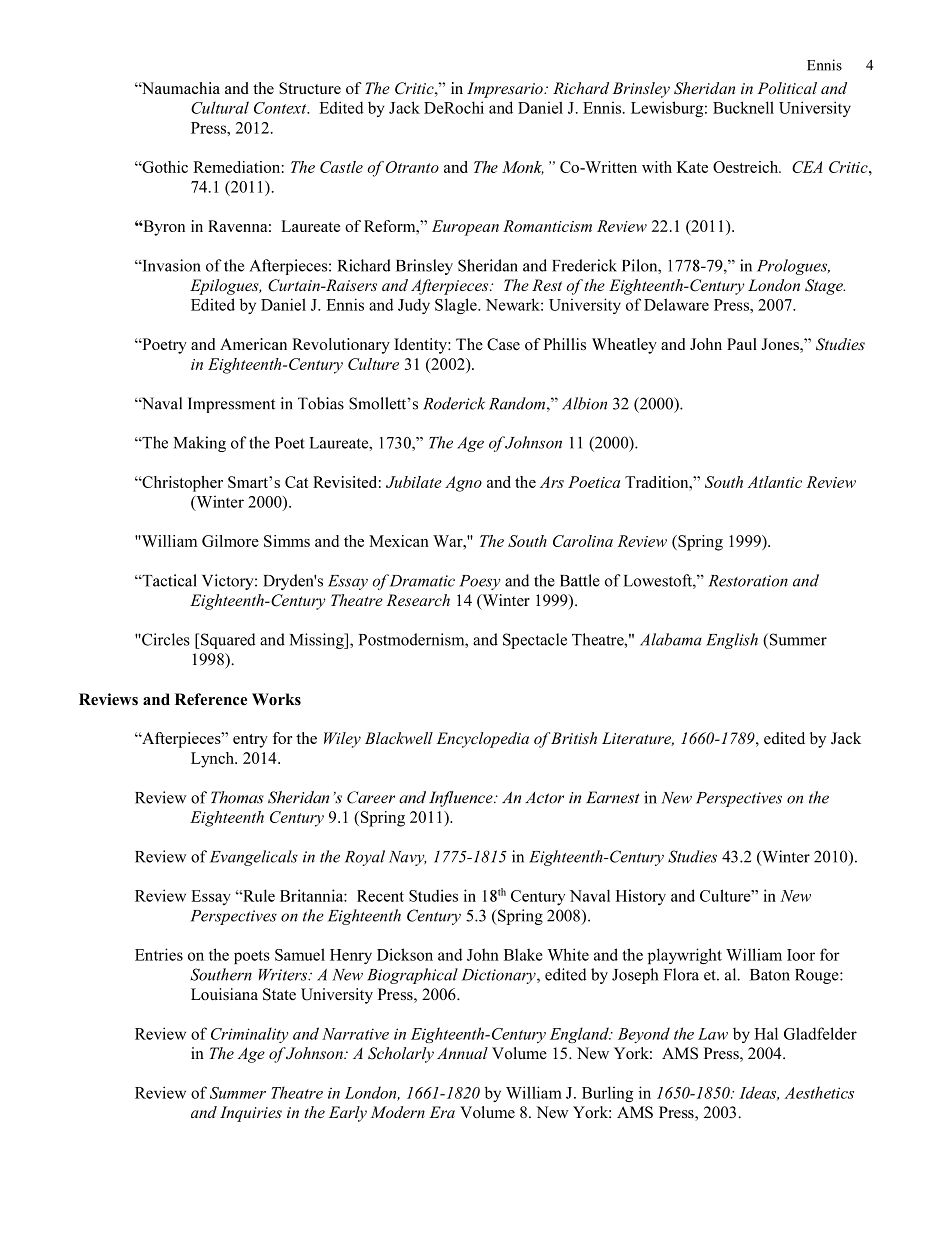 The width and height of the screenshot is (952, 1233). Describe the element at coordinates (732, 641) in the screenshot. I see `English` at that location.
